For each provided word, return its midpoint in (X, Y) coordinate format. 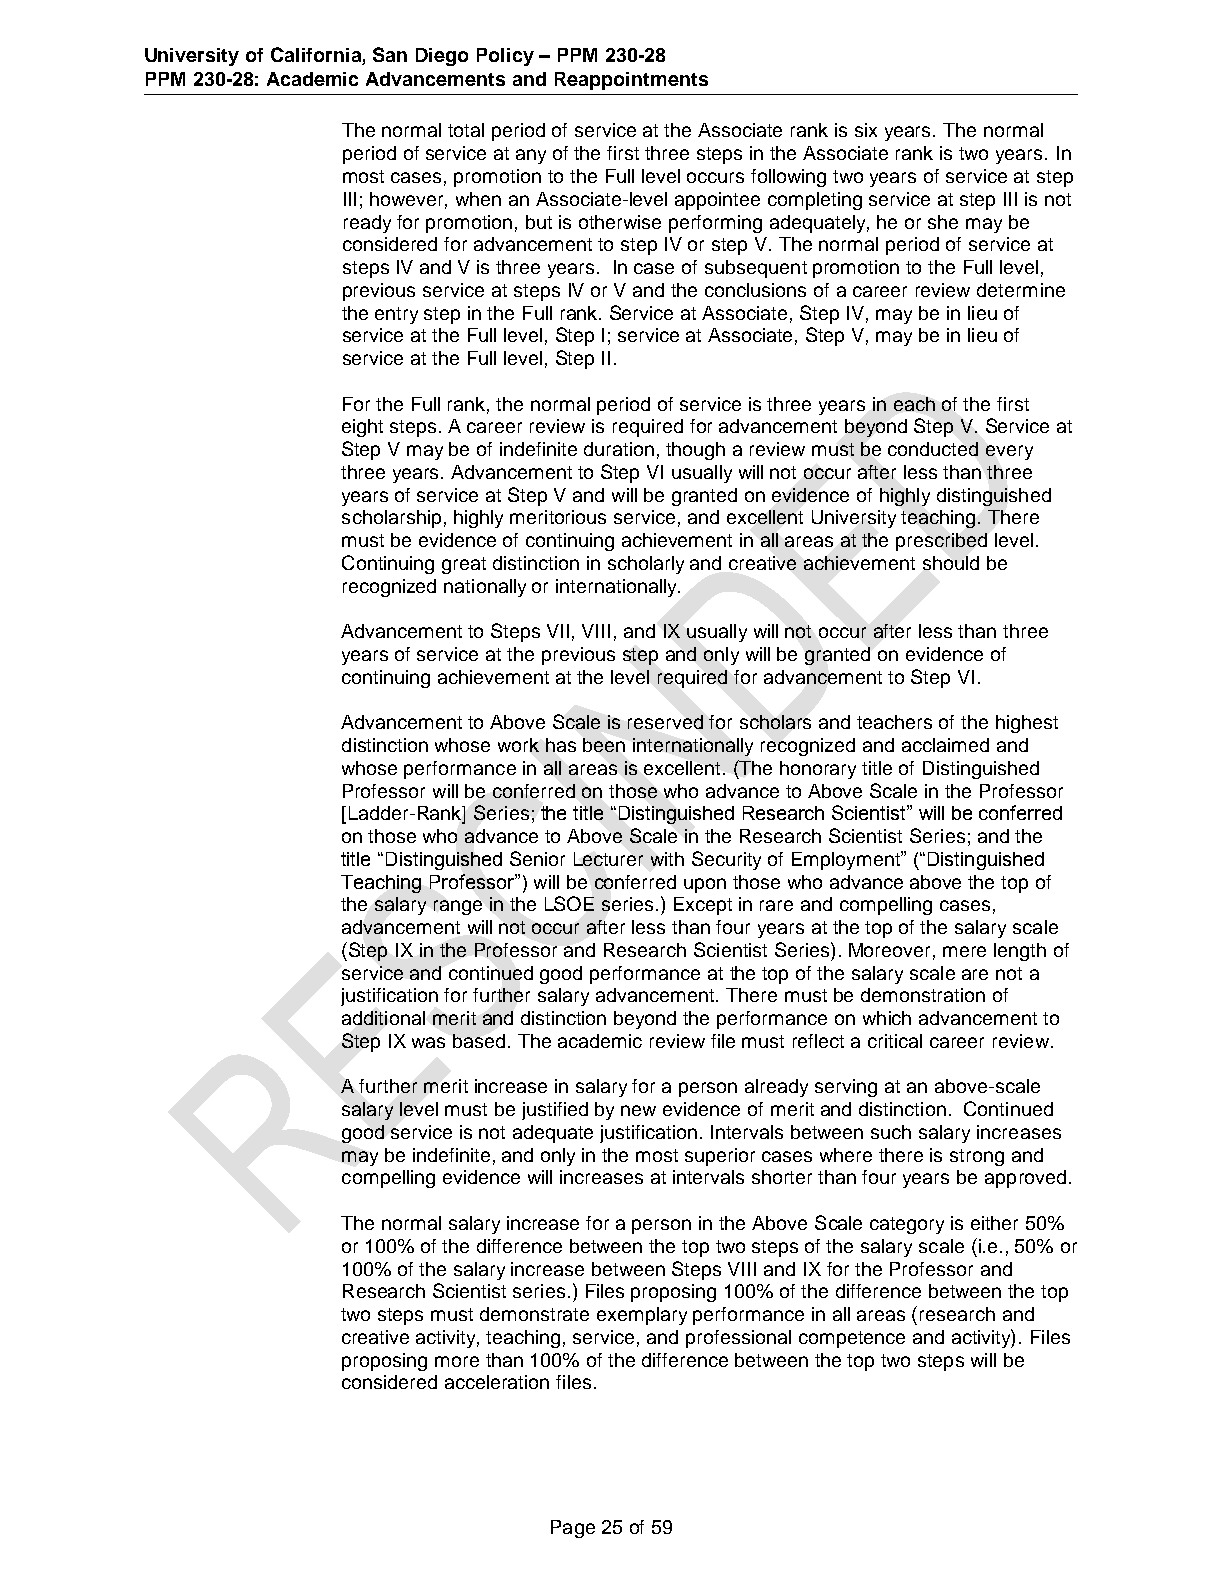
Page (573, 1529)
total (466, 130)
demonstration (923, 995)
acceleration (497, 1382)
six (866, 130)
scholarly (646, 565)
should (951, 563)
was (428, 1042)
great (464, 565)
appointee (717, 201)
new (638, 1110)
